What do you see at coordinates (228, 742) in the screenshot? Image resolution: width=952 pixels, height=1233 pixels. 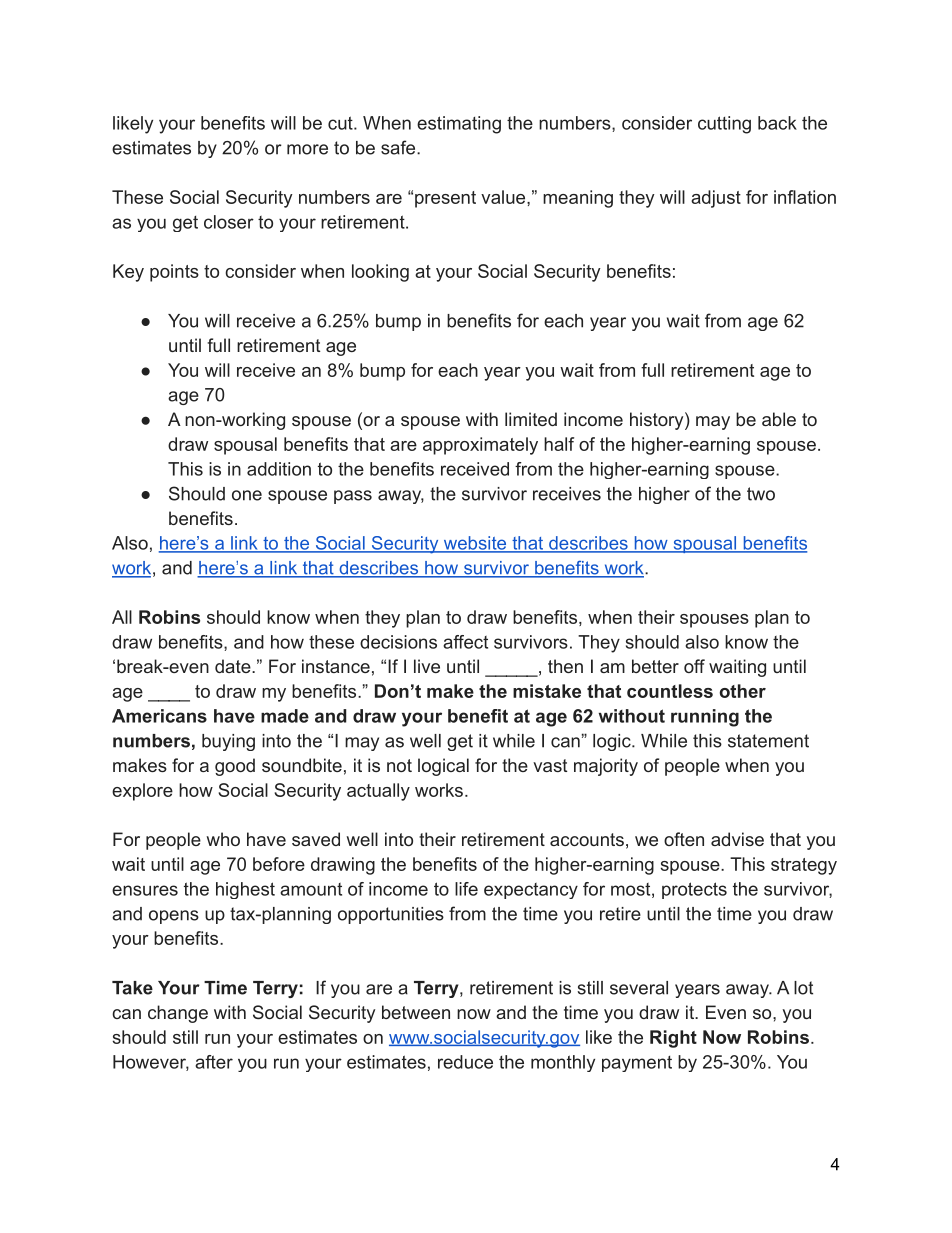 I see `buying` at bounding box center [228, 742].
